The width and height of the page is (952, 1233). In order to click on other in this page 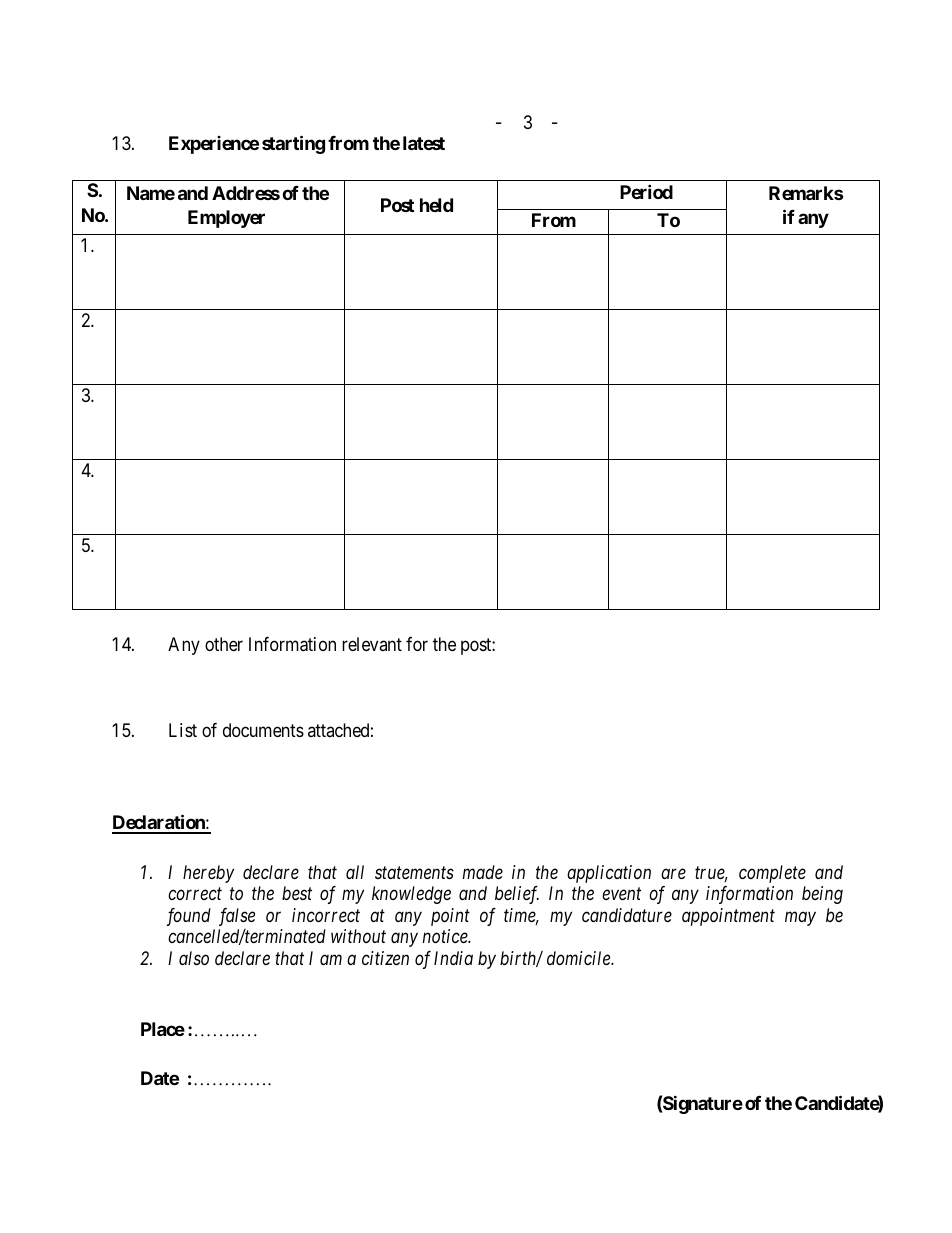, I will do `click(224, 644)`.
